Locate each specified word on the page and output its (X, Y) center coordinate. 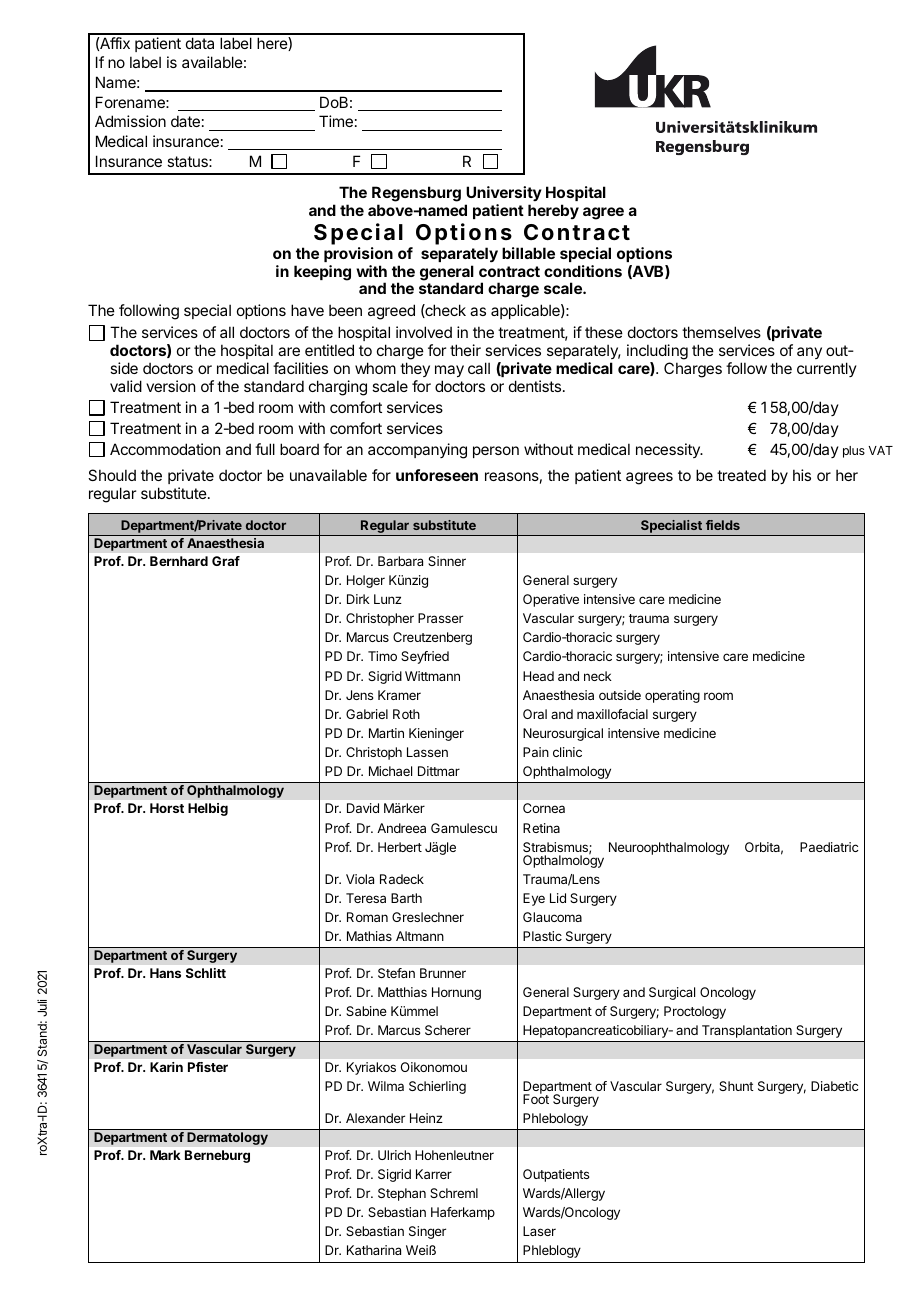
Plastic (542, 936)
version (170, 386)
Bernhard (179, 561)
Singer (427, 1232)
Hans (165, 973)
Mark (165, 1155)
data (200, 43)
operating (672, 696)
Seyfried (425, 657)
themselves (721, 332)
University (504, 193)
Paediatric (829, 847)
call (479, 368)
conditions (583, 271)
